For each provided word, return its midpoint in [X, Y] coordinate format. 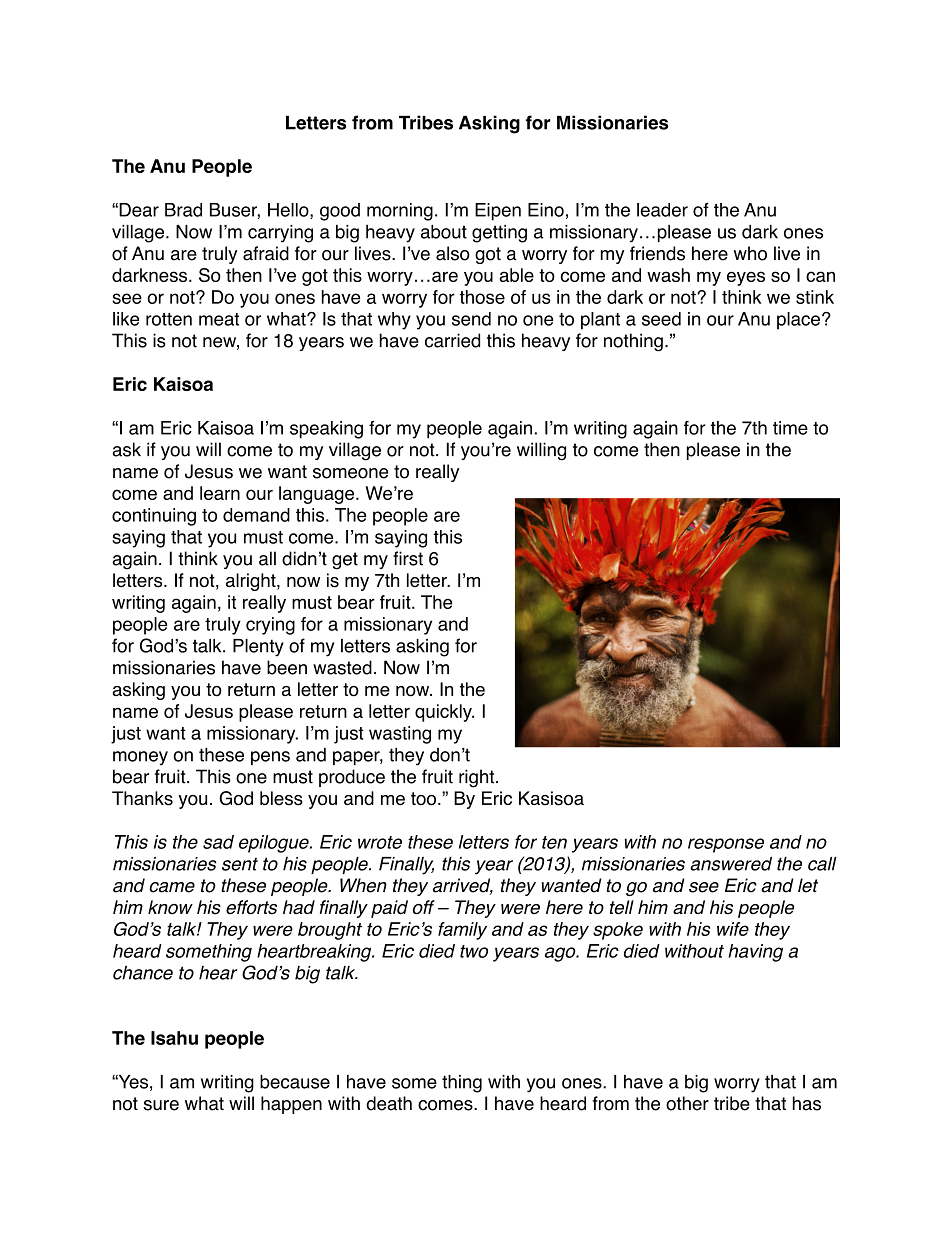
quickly [444, 713]
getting [499, 234]
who [750, 253]
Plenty [258, 648]
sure [161, 1105]
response [726, 845]
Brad [183, 210]
